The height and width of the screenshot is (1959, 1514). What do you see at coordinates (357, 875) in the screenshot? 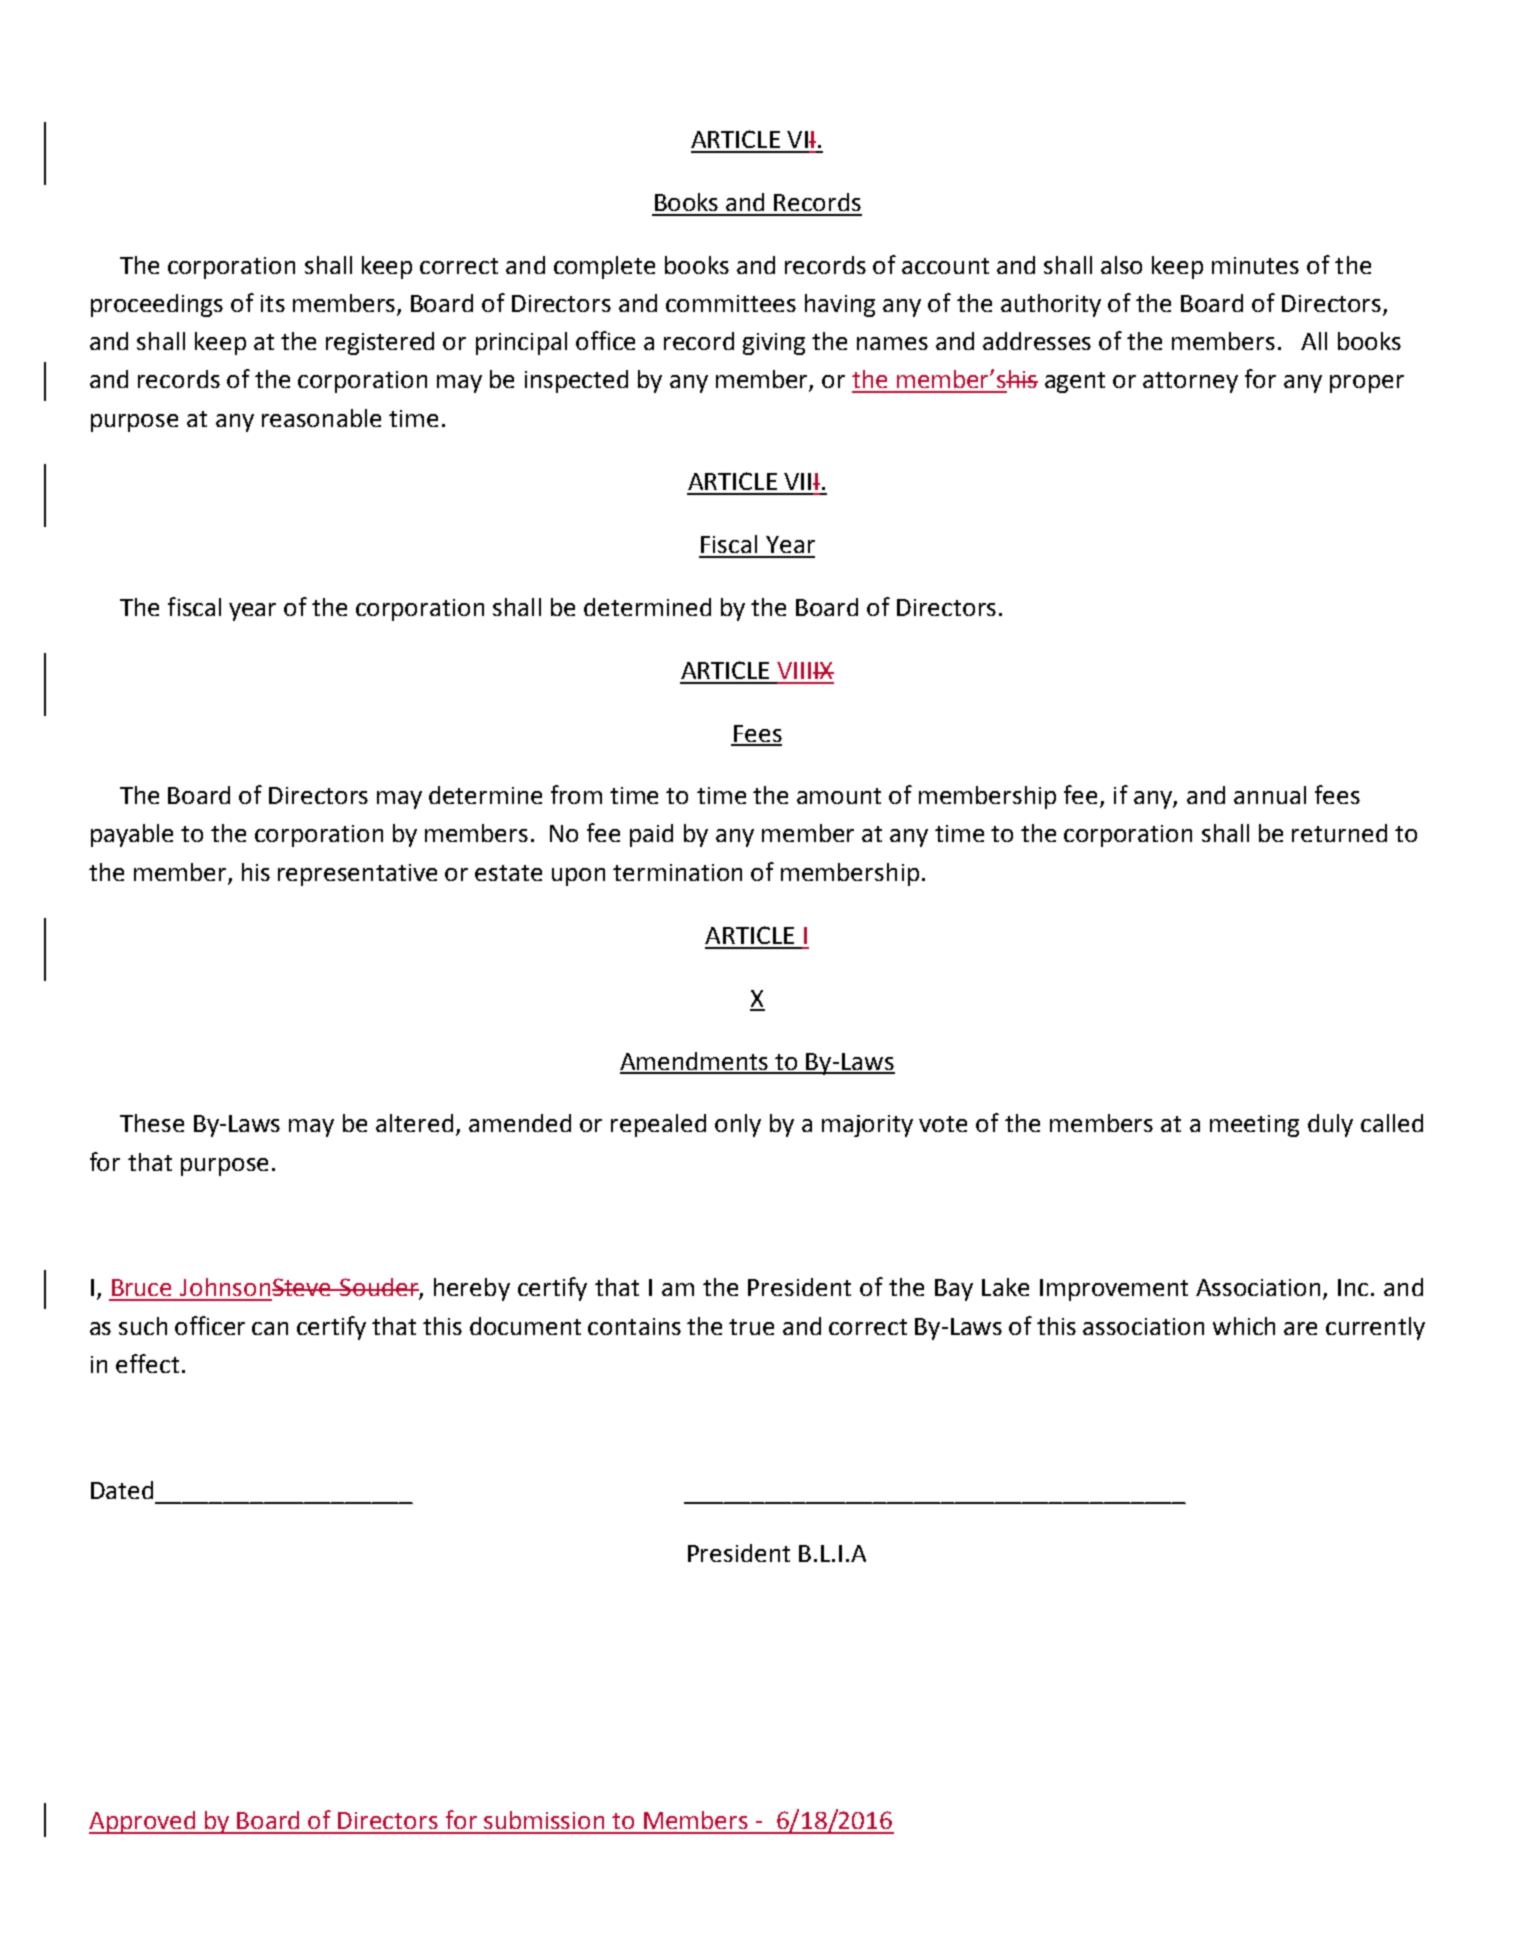
I see `representative` at bounding box center [357, 875].
